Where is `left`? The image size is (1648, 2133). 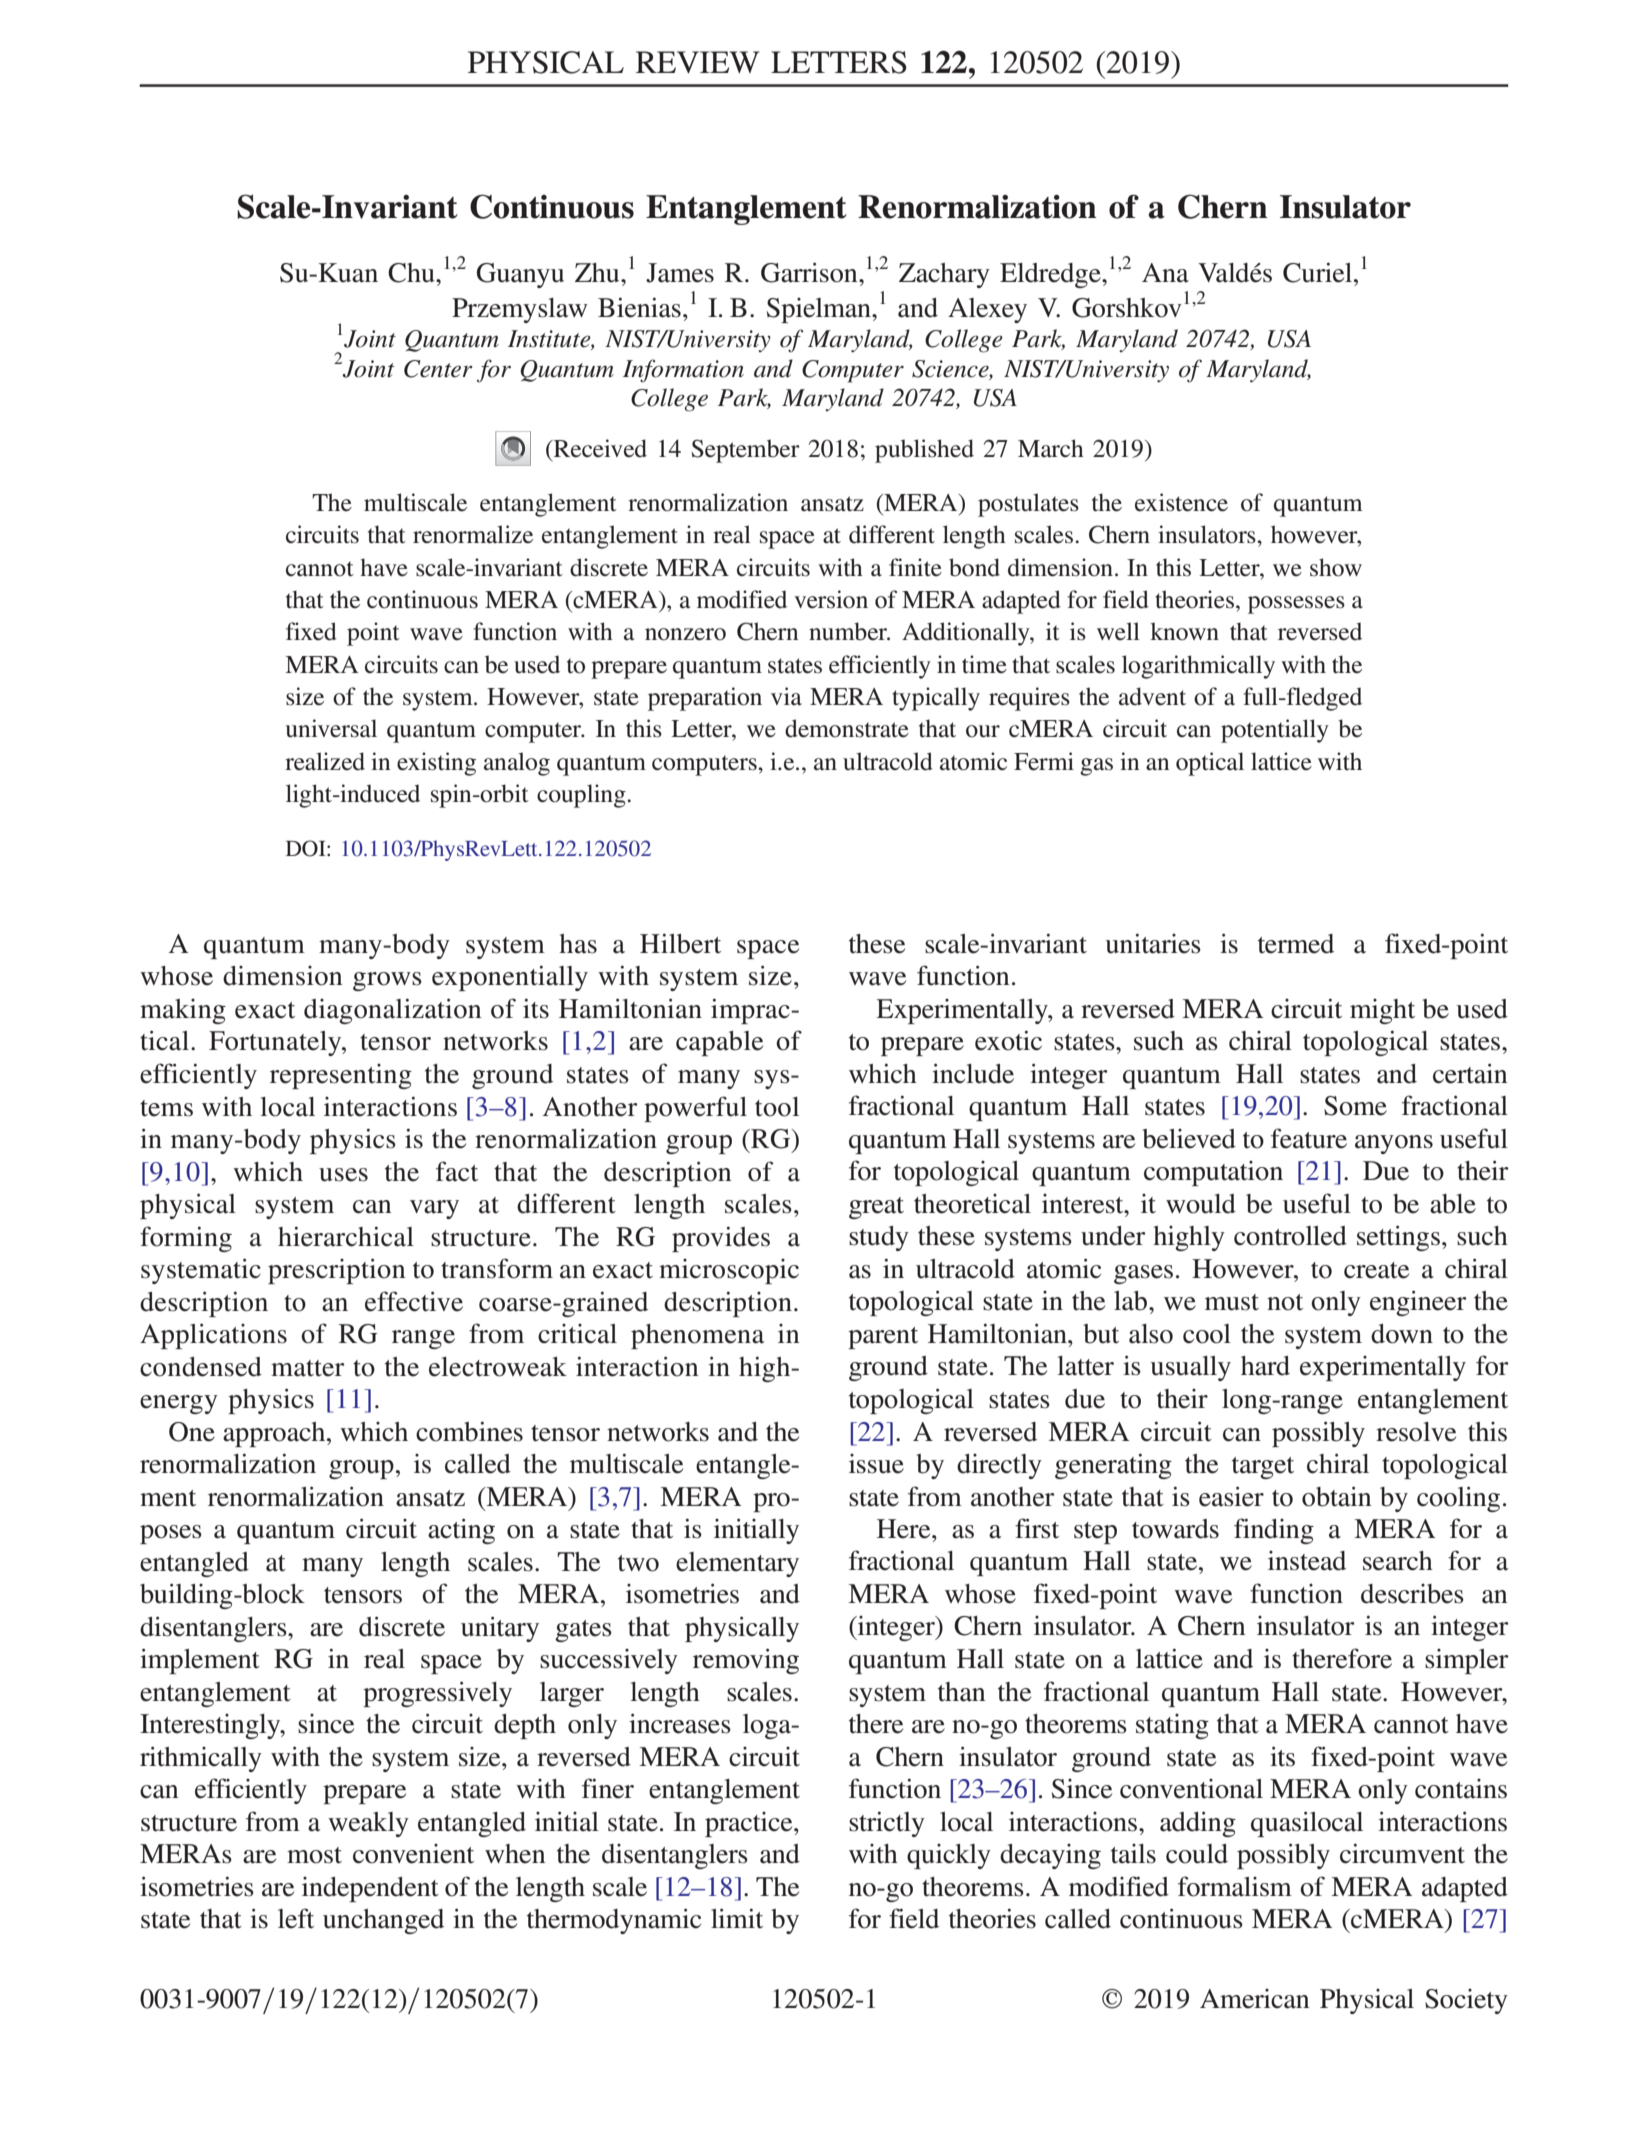
left is located at coordinates (296, 1918).
